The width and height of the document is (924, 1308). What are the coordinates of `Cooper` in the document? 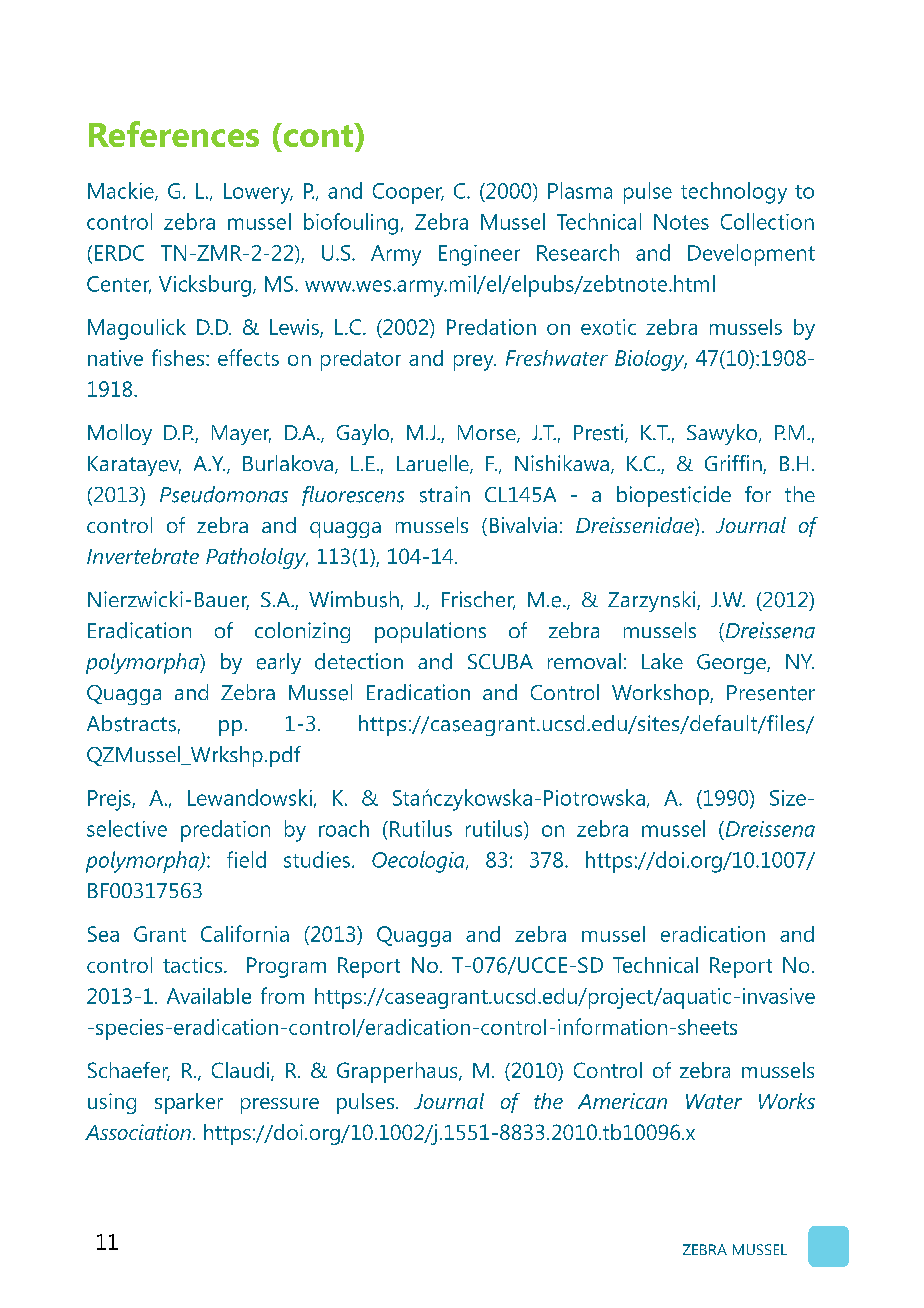 It's located at (408, 193).
